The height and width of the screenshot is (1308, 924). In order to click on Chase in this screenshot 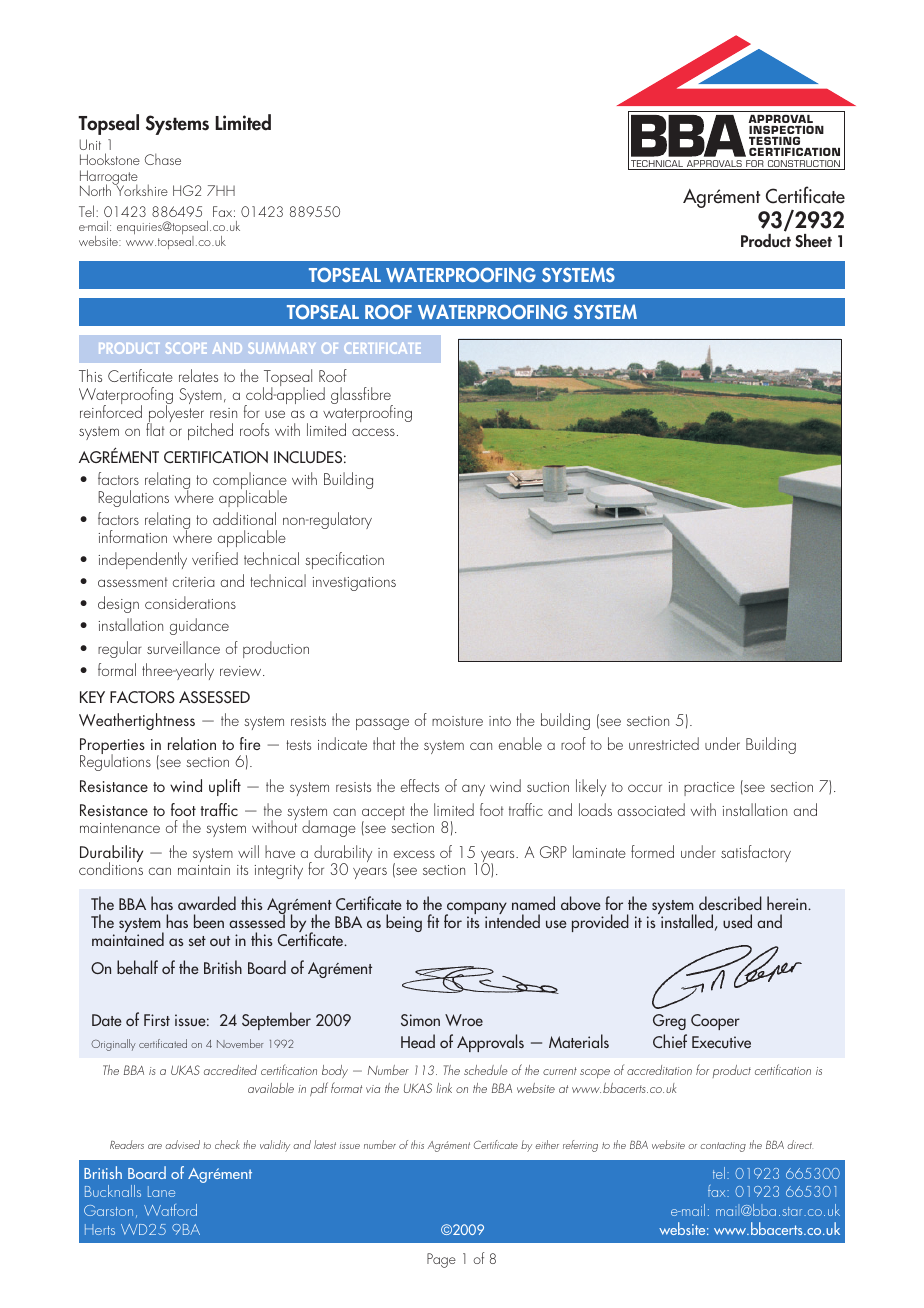, I will do `click(163, 159)`.
